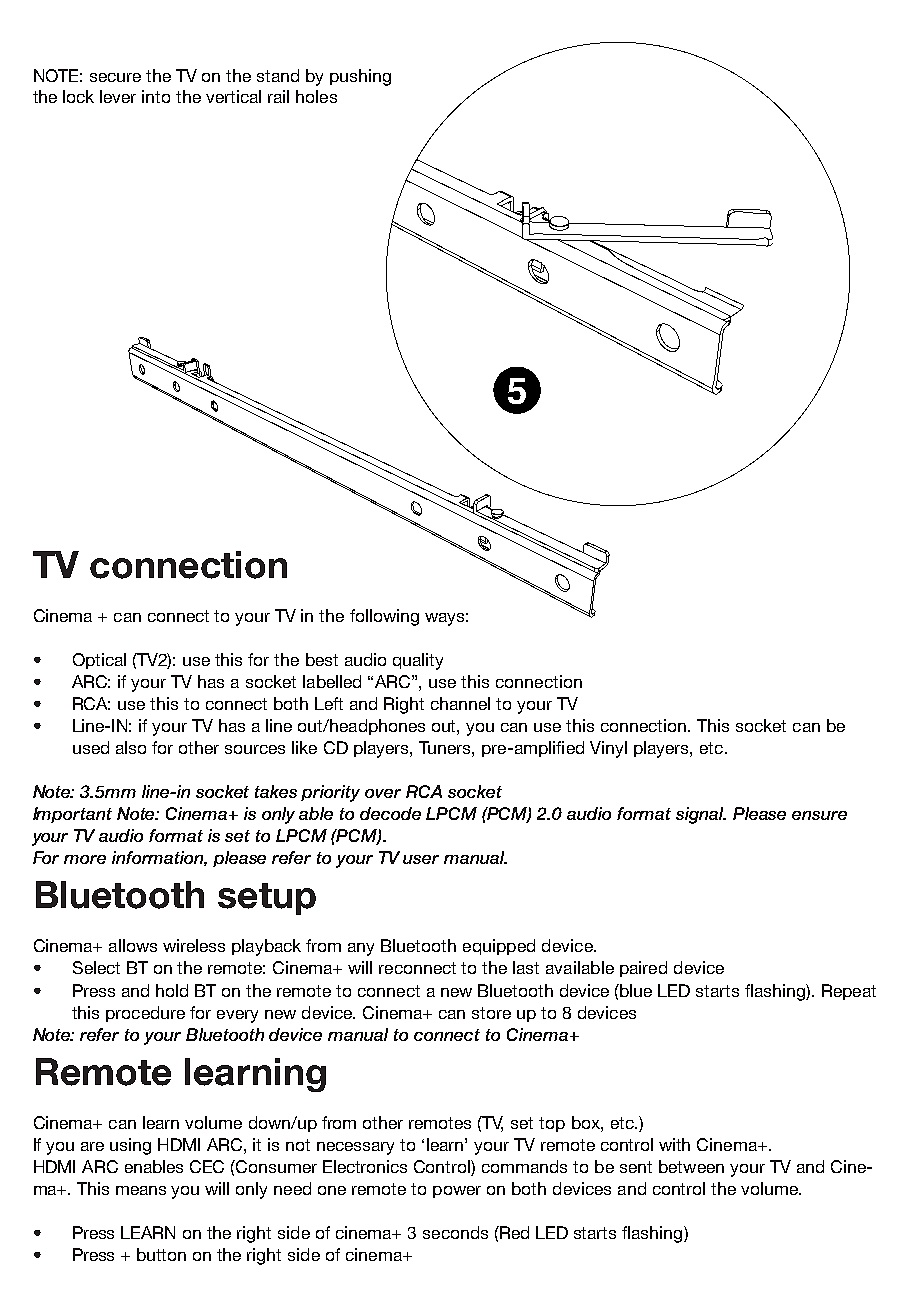 The height and width of the document is (1311, 924). I want to click on Optical, so click(99, 661).
